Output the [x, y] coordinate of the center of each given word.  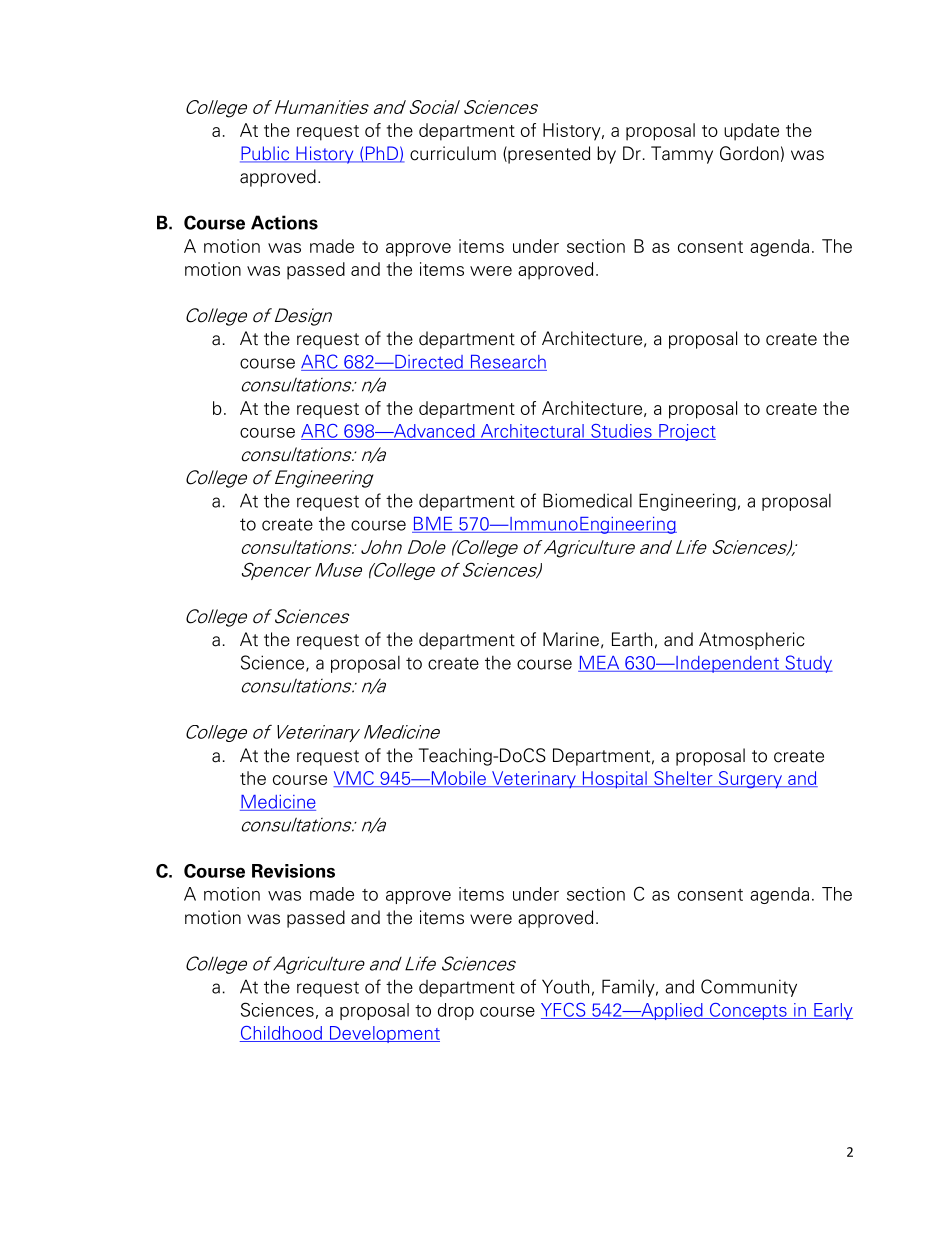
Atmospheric [752, 641]
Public [266, 154]
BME [433, 525]
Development [383, 1034]
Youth [565, 986]
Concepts [748, 1011]
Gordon [749, 153]
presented [548, 155]
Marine [571, 639]
